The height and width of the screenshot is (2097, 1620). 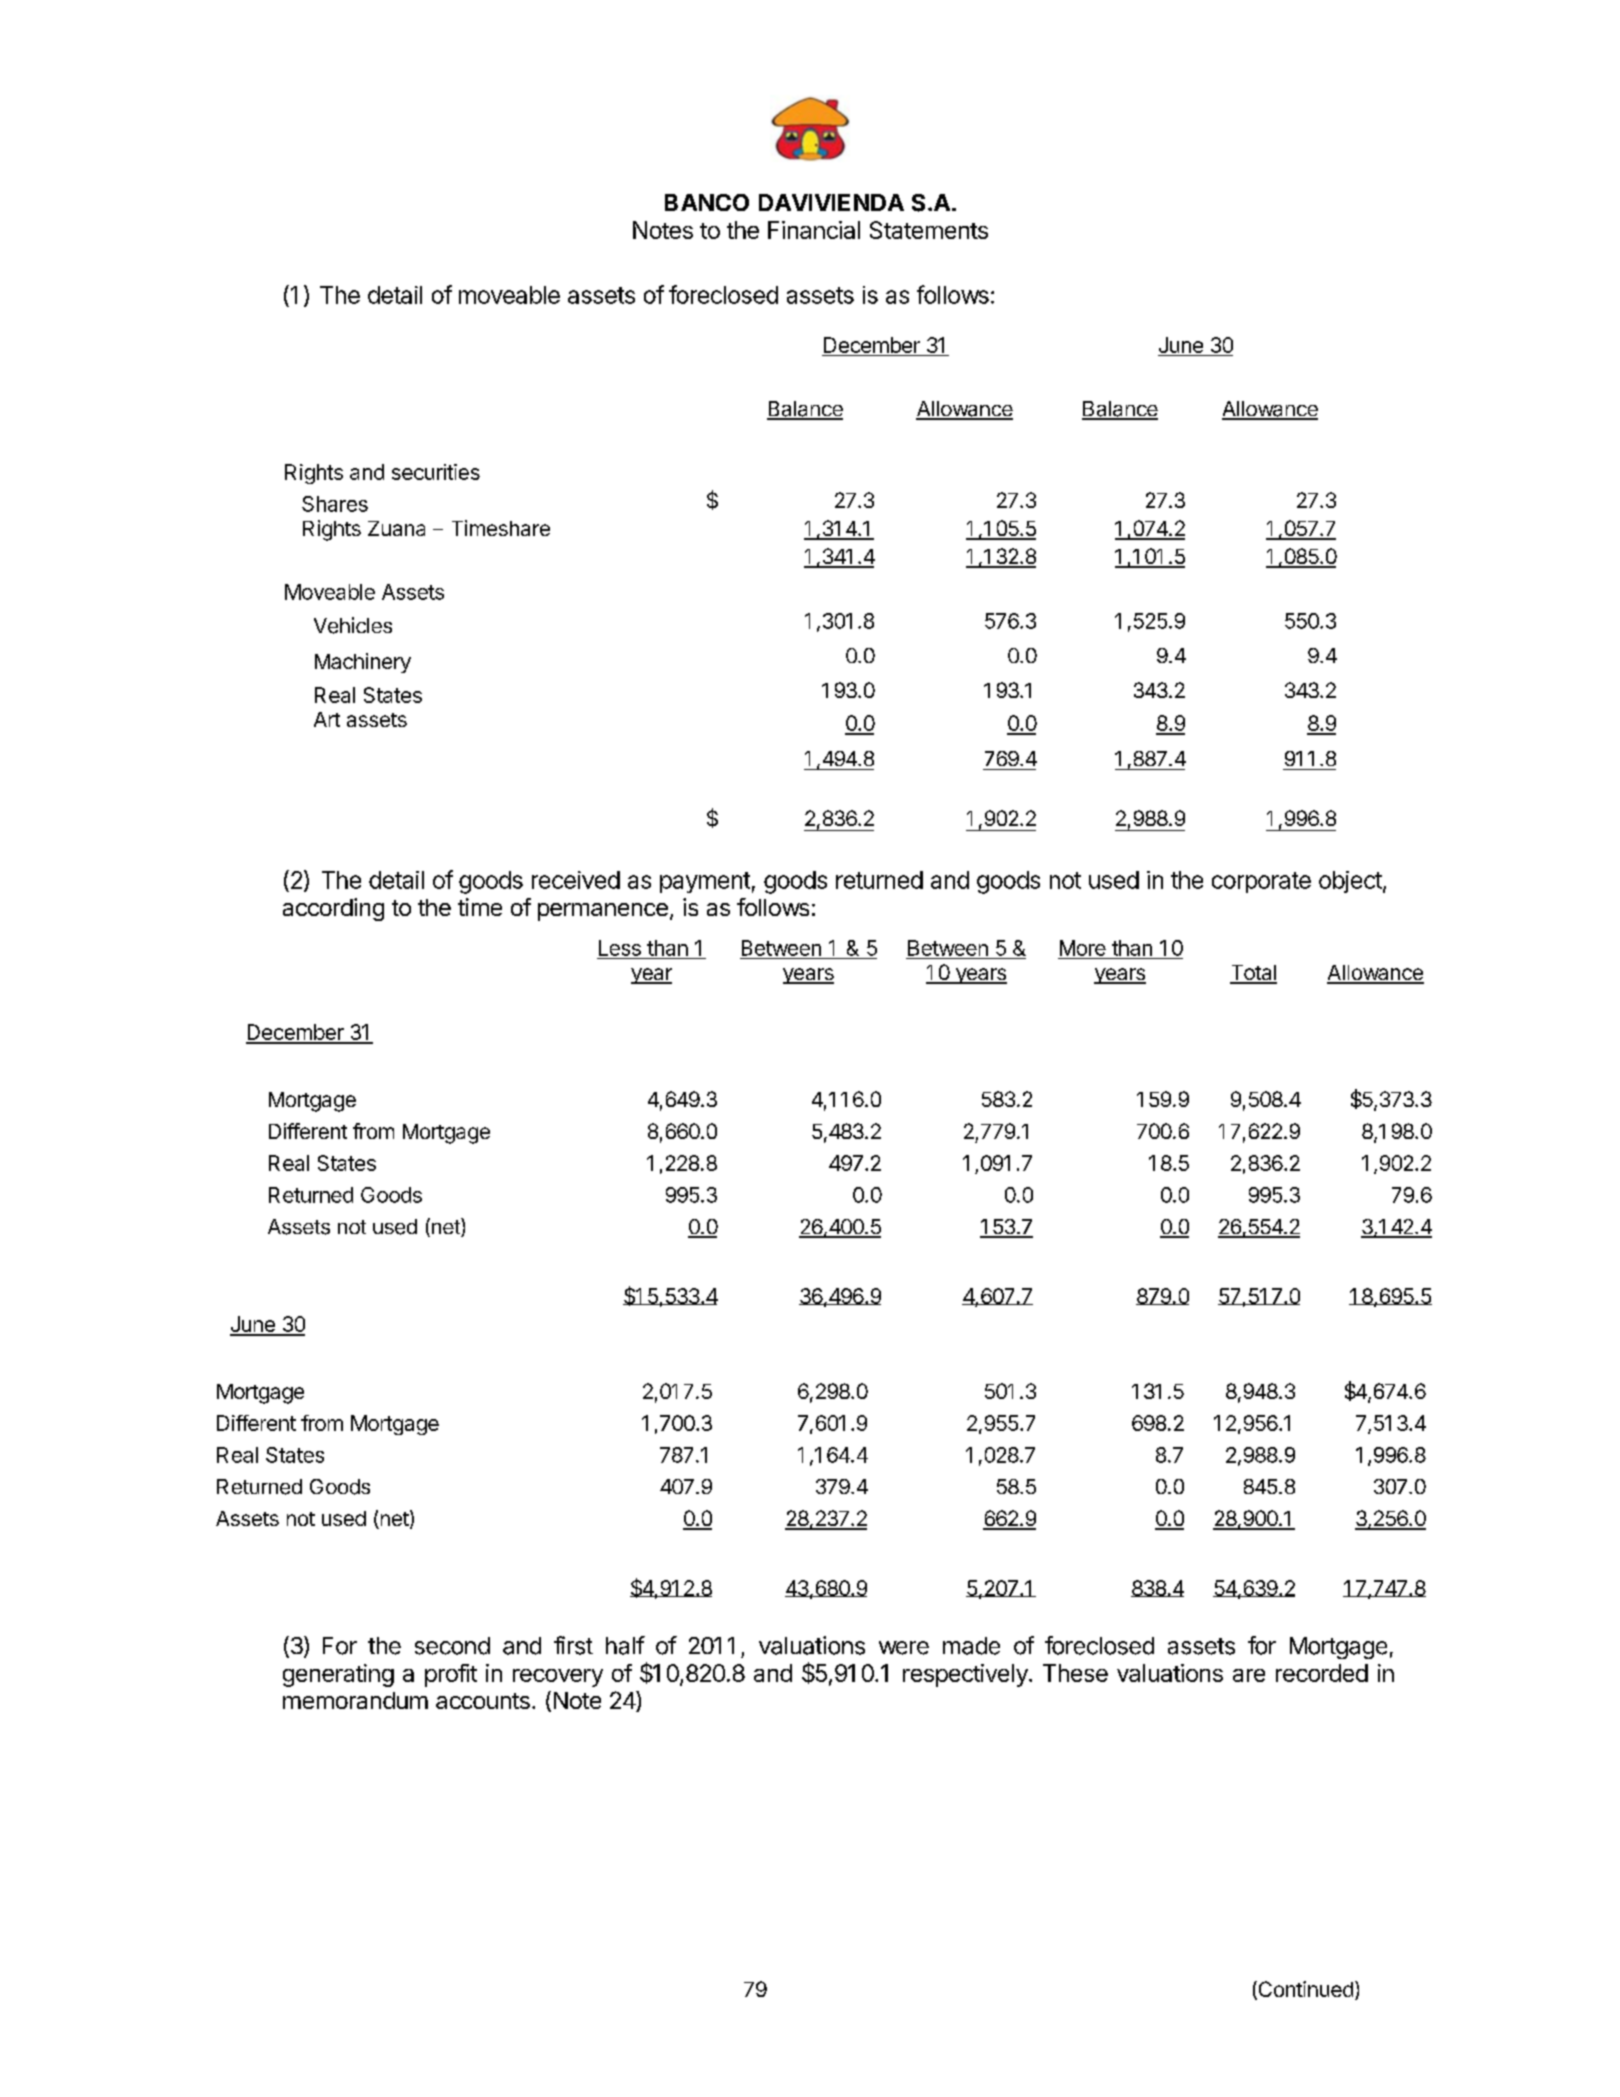 What do you see at coordinates (1253, 974) in the screenshot?
I see `Total` at bounding box center [1253, 974].
